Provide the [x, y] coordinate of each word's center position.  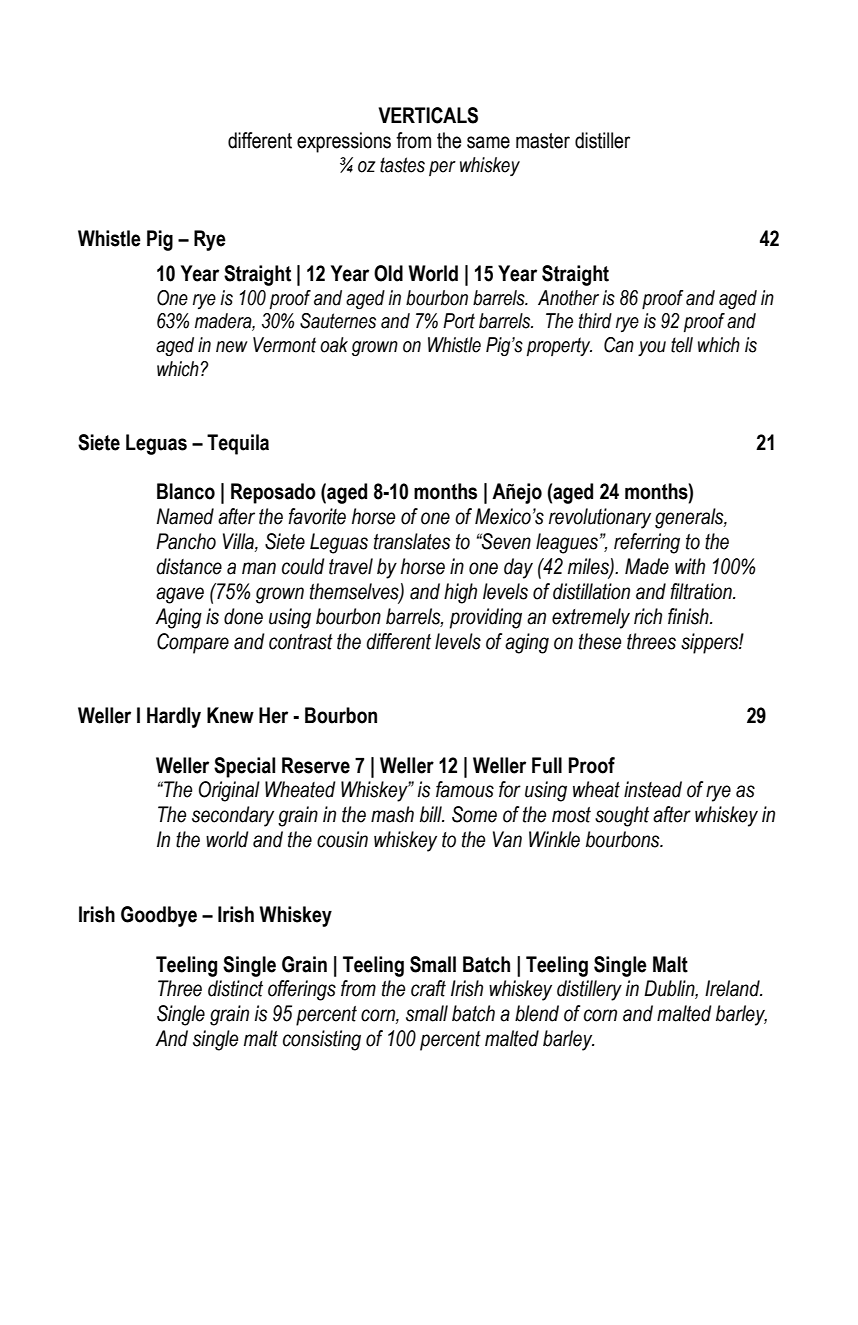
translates [412, 541]
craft [428, 988]
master [543, 141]
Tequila [238, 444]
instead [653, 789]
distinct [235, 988]
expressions [344, 142]
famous [465, 789]
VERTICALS [428, 115]
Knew [230, 715]
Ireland [733, 988]
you [652, 348]
